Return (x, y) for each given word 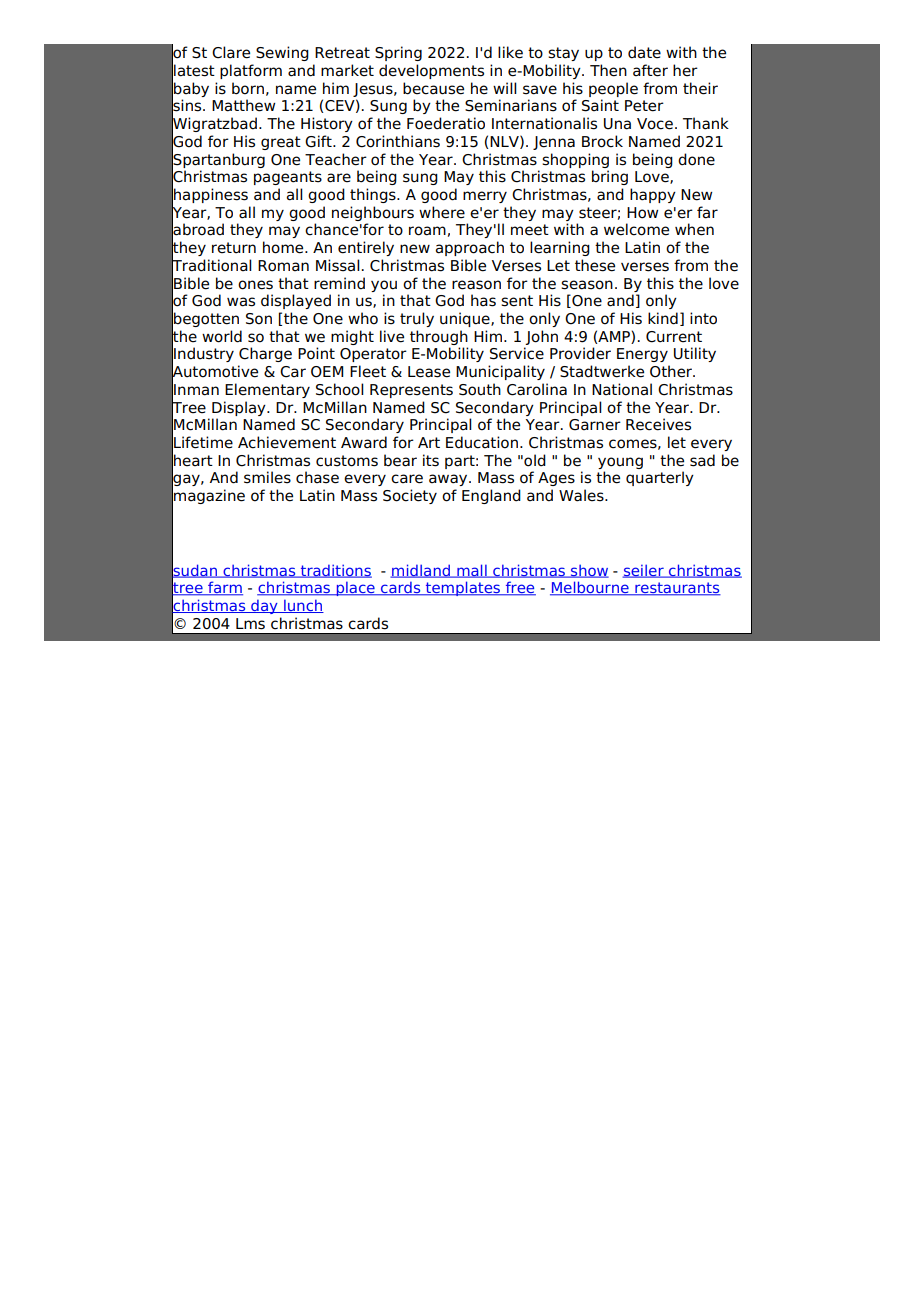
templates (463, 588)
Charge (265, 354)
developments (431, 71)
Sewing (282, 53)
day (264, 607)
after (650, 70)
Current (674, 337)
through (439, 337)
